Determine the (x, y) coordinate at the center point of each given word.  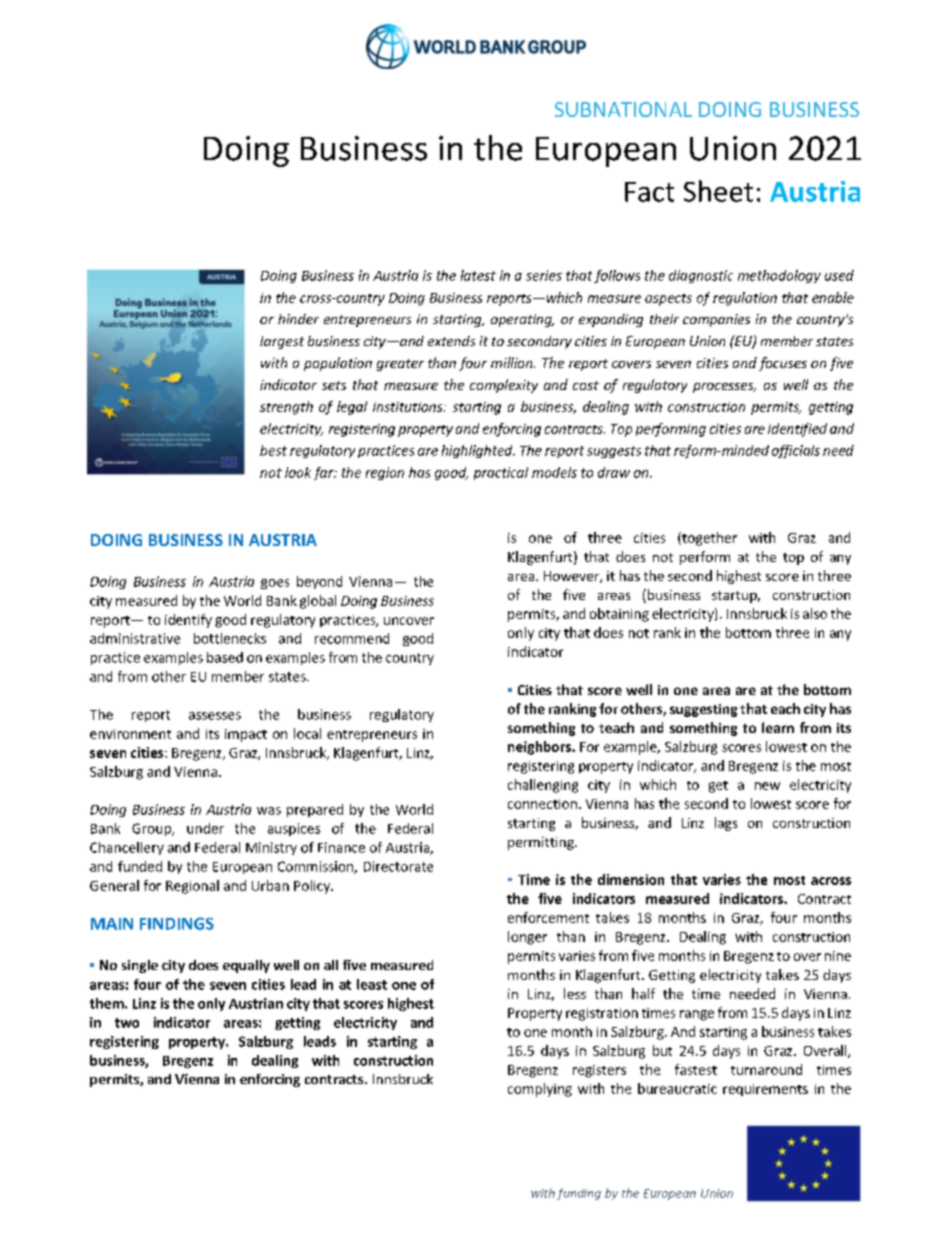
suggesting (703, 710)
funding (579, 1194)
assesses (215, 716)
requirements (765, 1090)
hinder (298, 319)
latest (478, 275)
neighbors (540, 748)
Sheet (718, 191)
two (127, 1023)
